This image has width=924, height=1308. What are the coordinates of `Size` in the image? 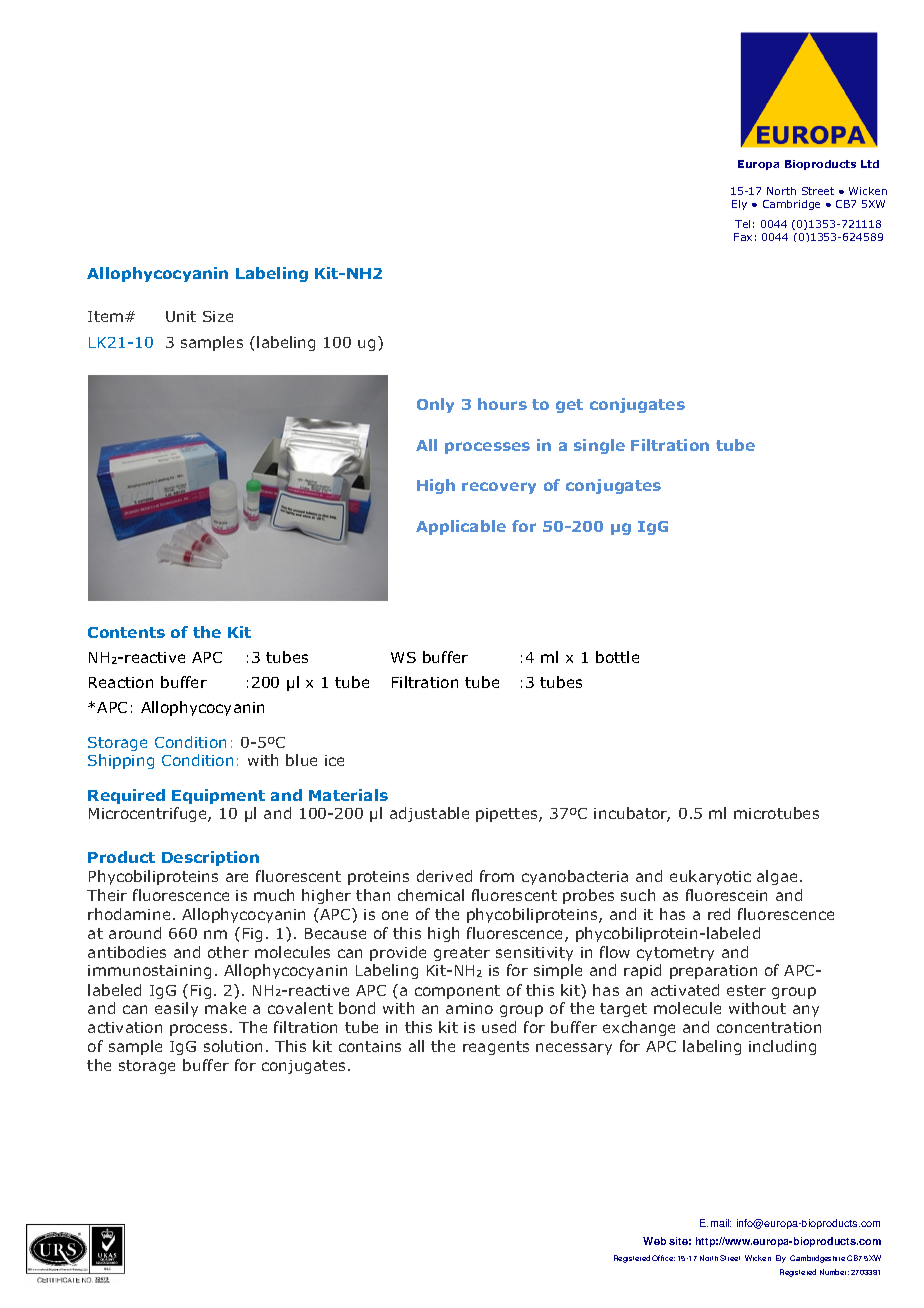 It's located at (218, 316).
